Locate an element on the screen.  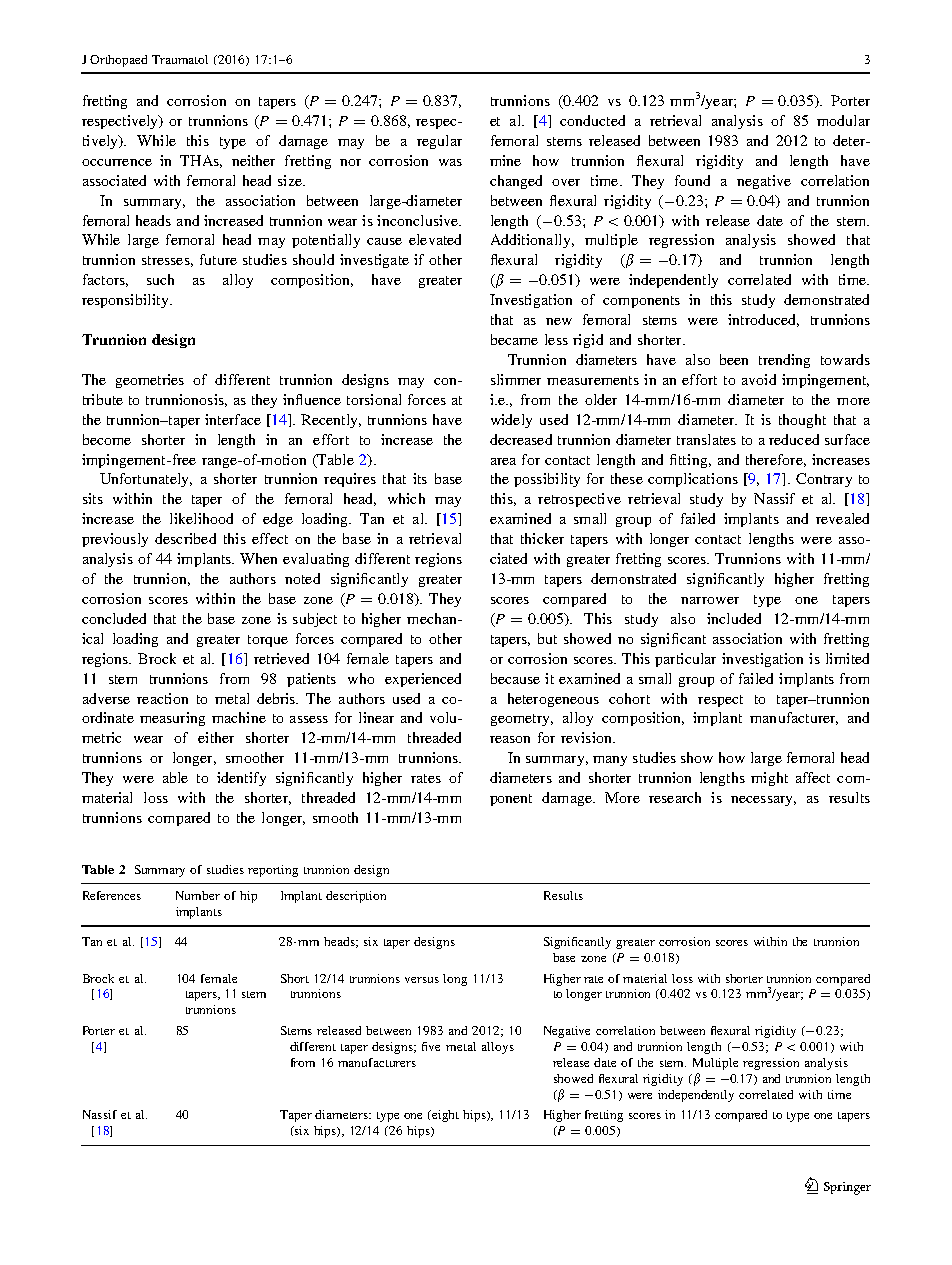
versus is located at coordinates (422, 980).
